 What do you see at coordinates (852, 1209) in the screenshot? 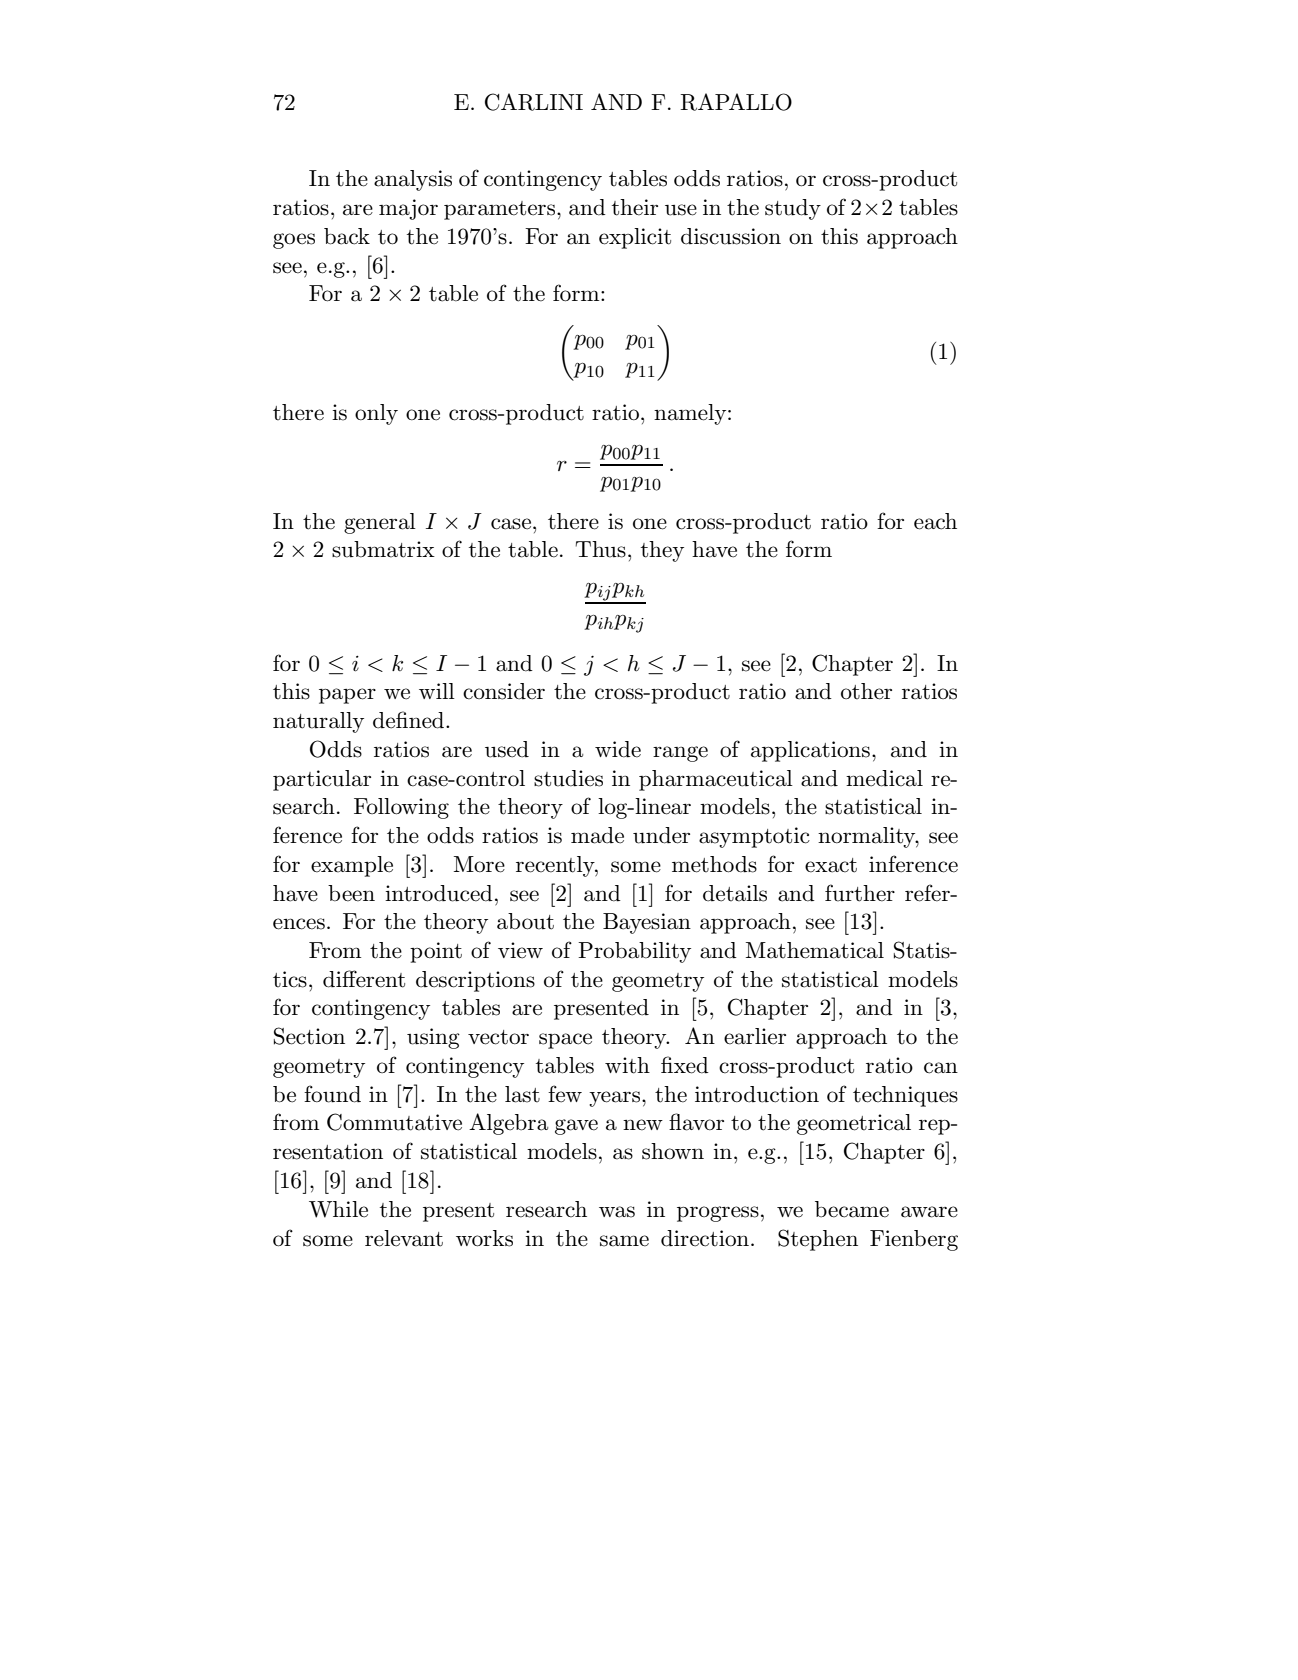
I see `became` at bounding box center [852, 1209].
